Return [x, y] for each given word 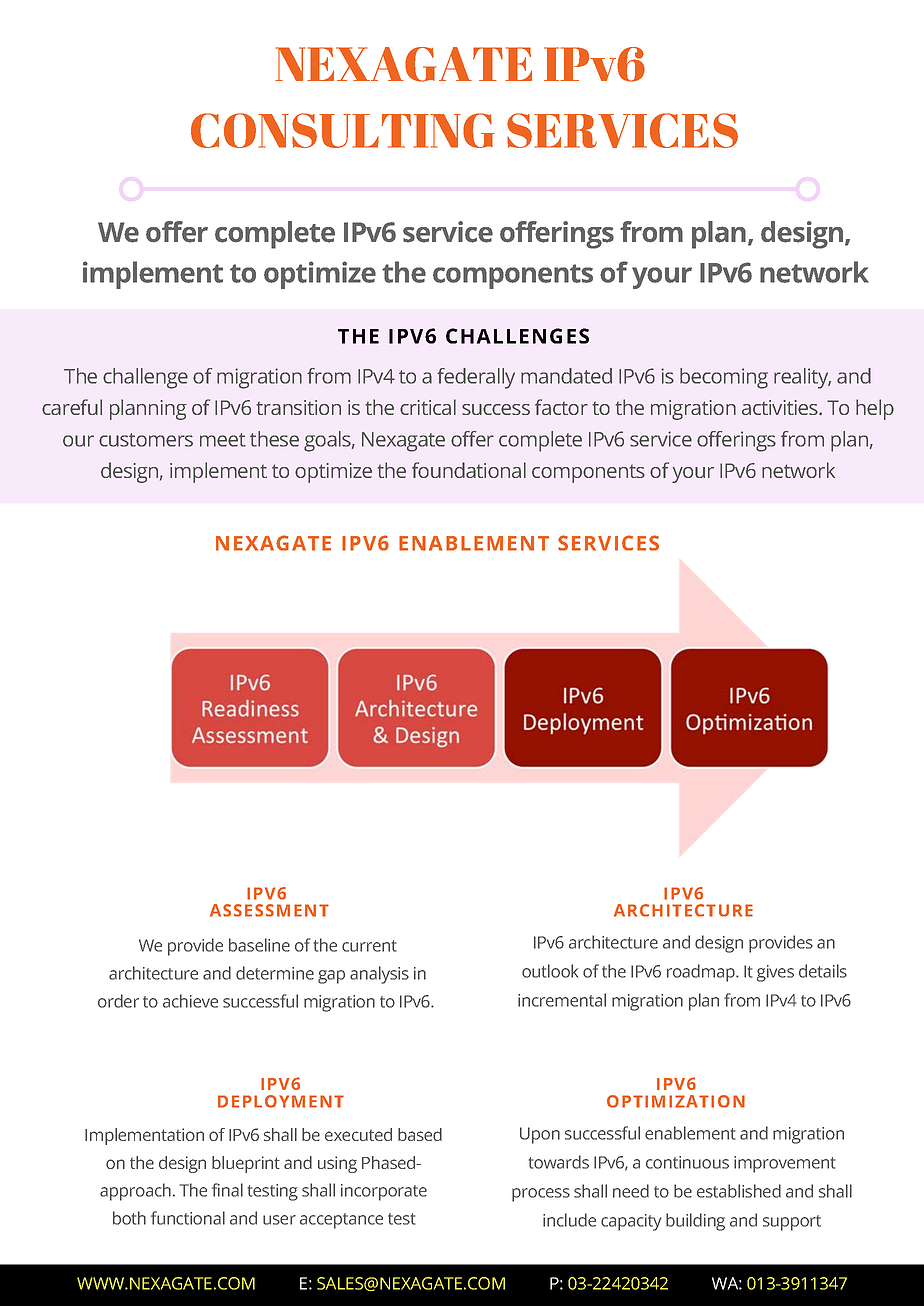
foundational [469, 470]
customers [146, 440]
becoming [724, 378]
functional [188, 1218]
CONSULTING [343, 130]
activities [780, 407]
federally [476, 378]
